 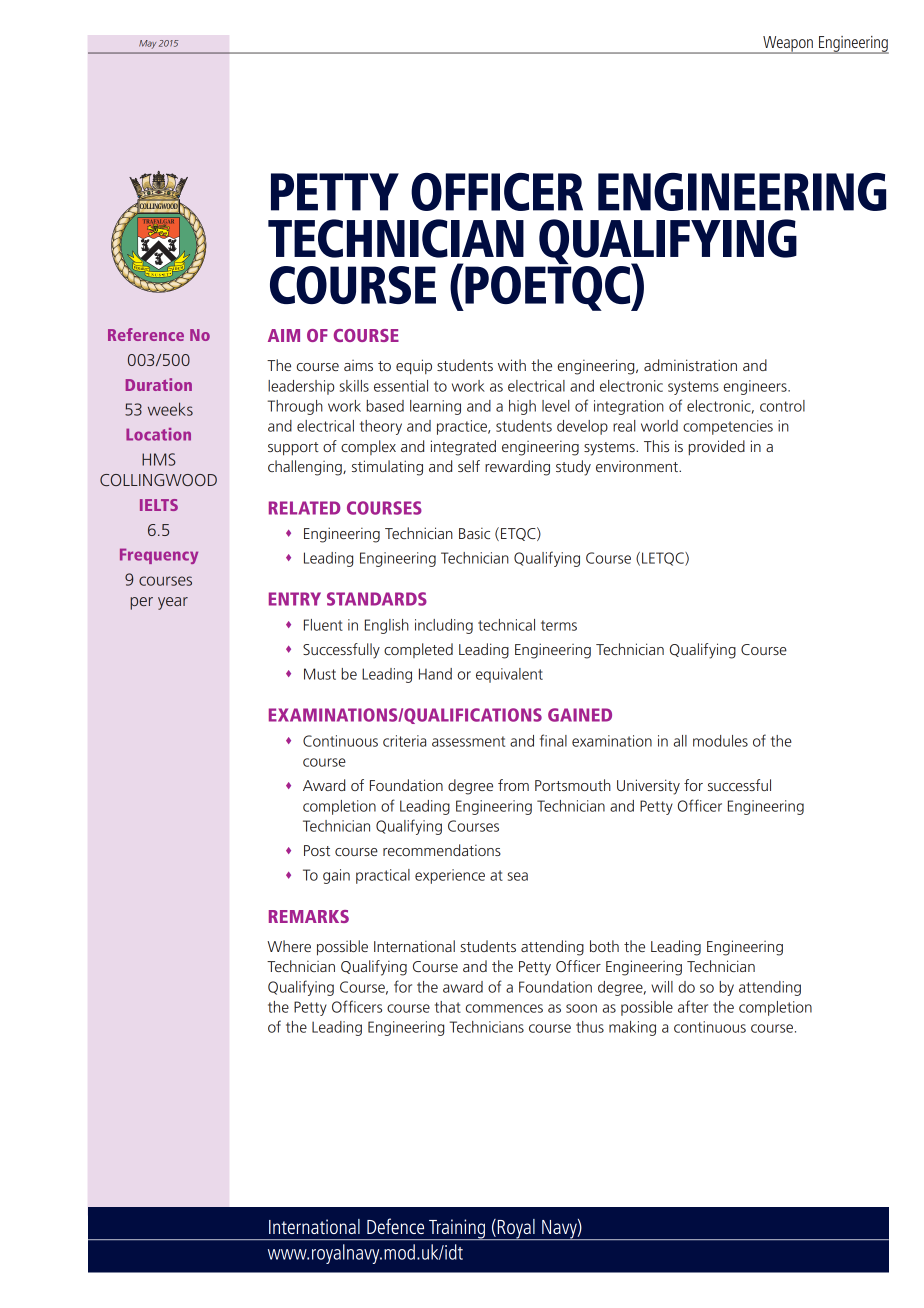 I want to click on making, so click(x=632, y=1028).
